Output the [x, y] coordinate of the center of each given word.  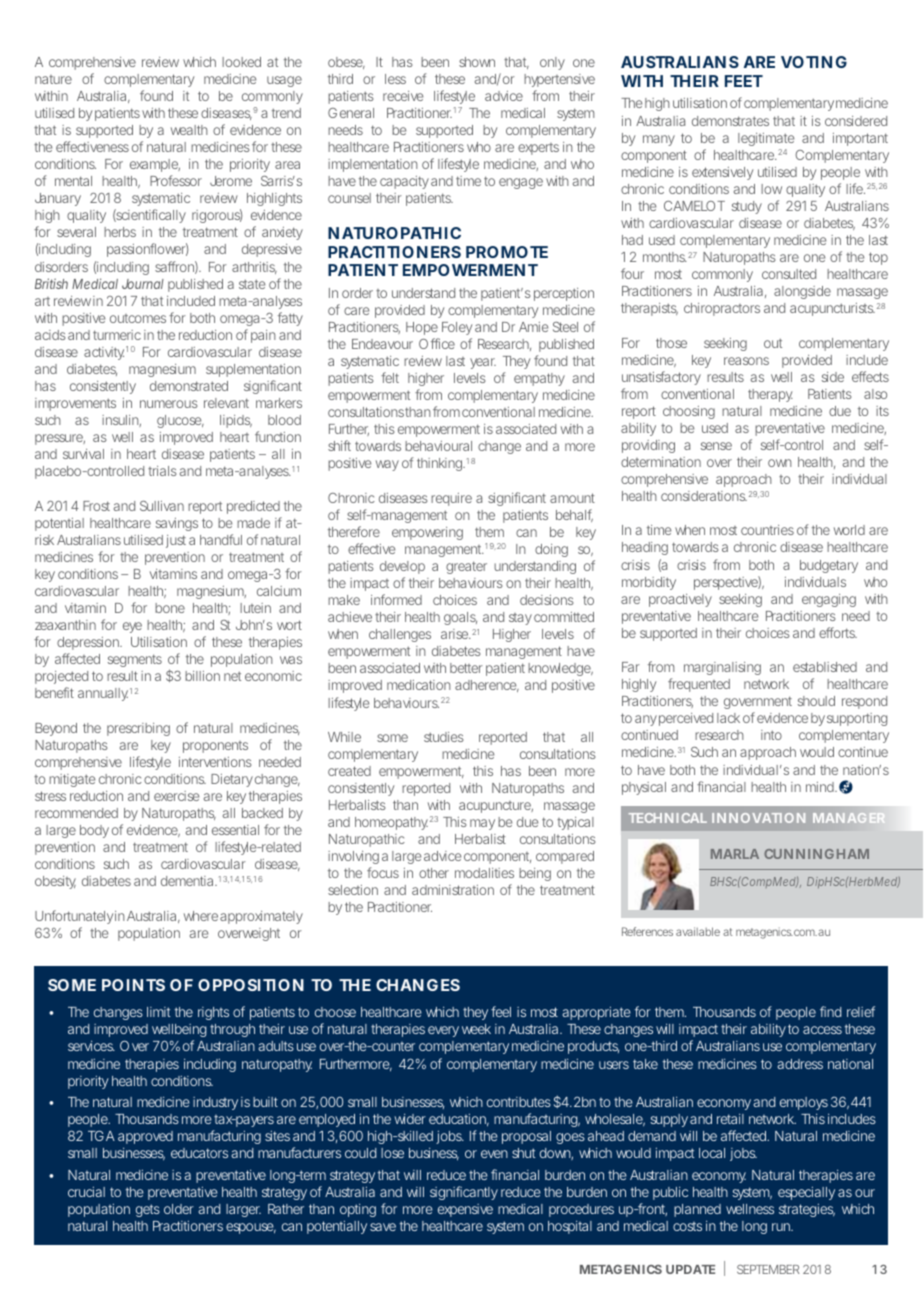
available [698, 931]
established [825, 667]
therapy [770, 395]
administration [453, 890]
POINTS [133, 985]
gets [148, 1210]
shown [477, 62]
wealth [189, 130]
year [483, 363]
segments [135, 660]
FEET [744, 81]
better [466, 668]
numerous [169, 404]
